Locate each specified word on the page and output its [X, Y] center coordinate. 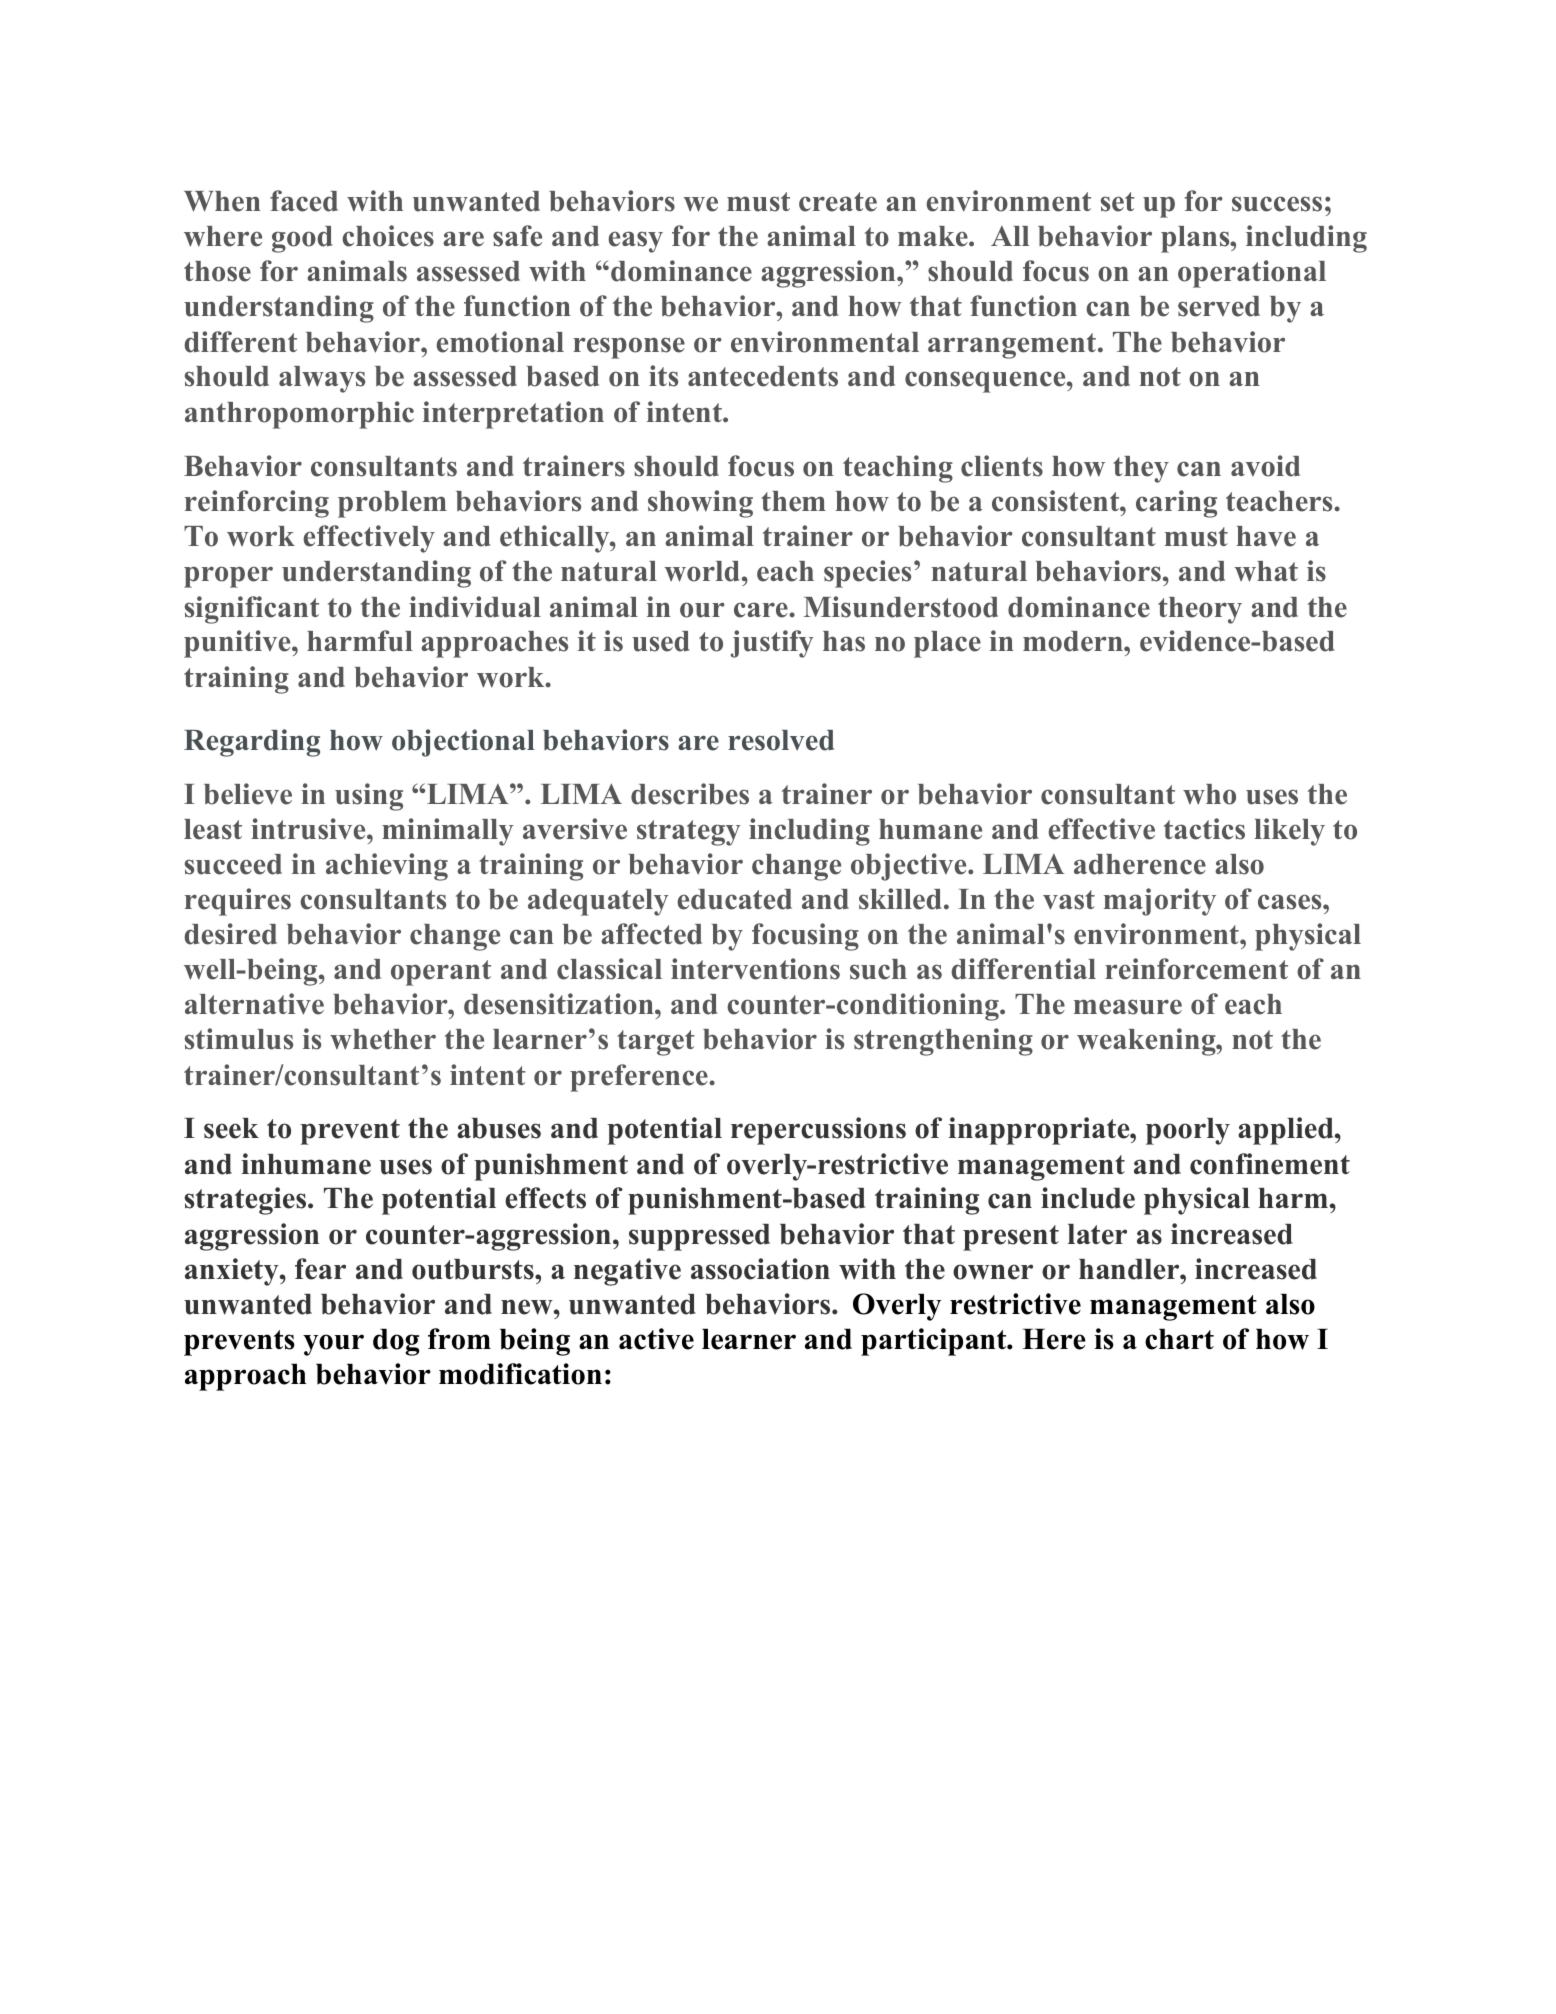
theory [1200, 610]
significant [252, 610]
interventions [755, 969]
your [333, 1345]
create [838, 202]
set [1118, 202]
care [762, 610]
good [302, 239]
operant [441, 973]
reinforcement [1196, 969]
